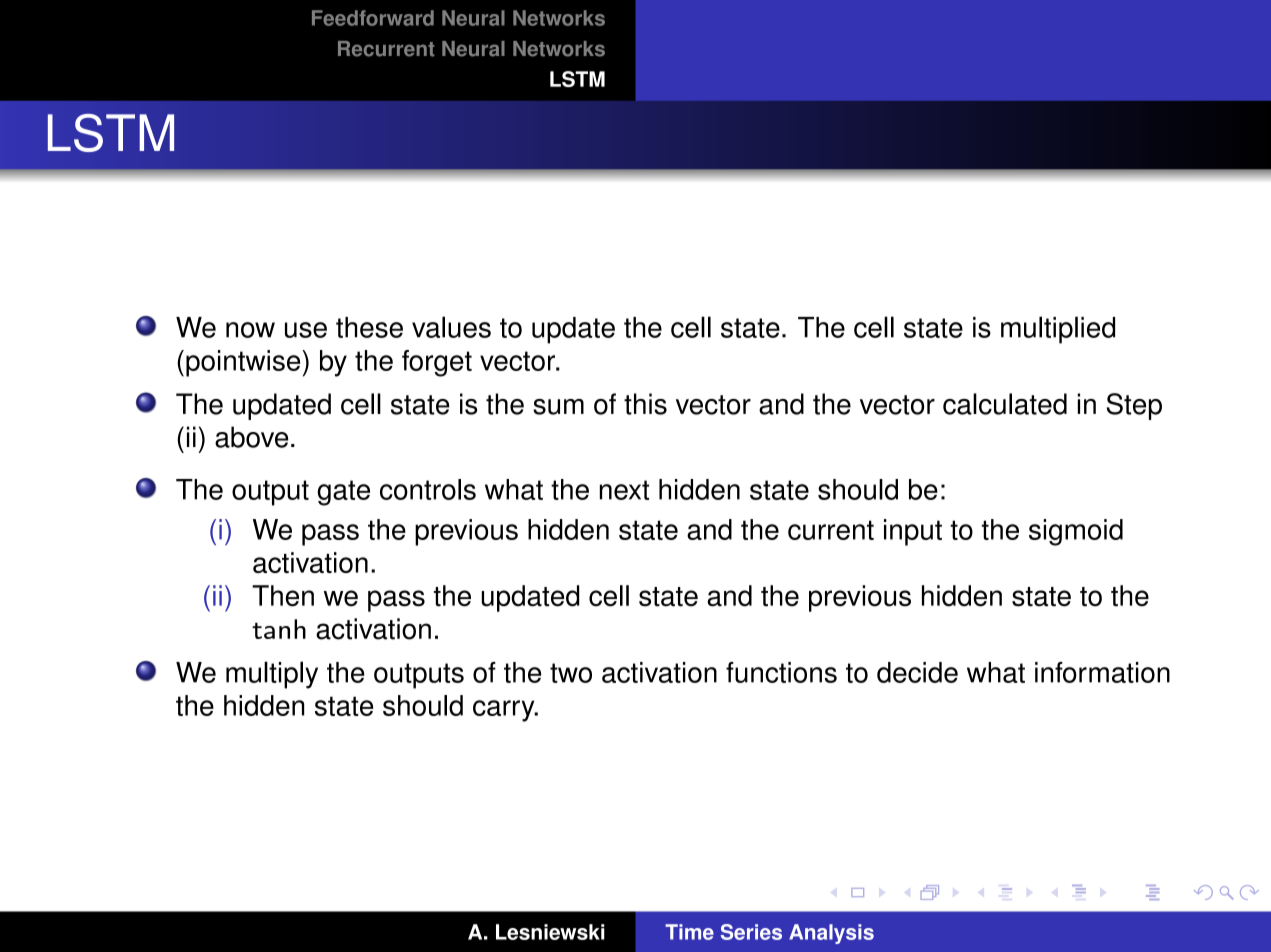 This document has width=1271, height=952. I want to click on values, so click(451, 327).
